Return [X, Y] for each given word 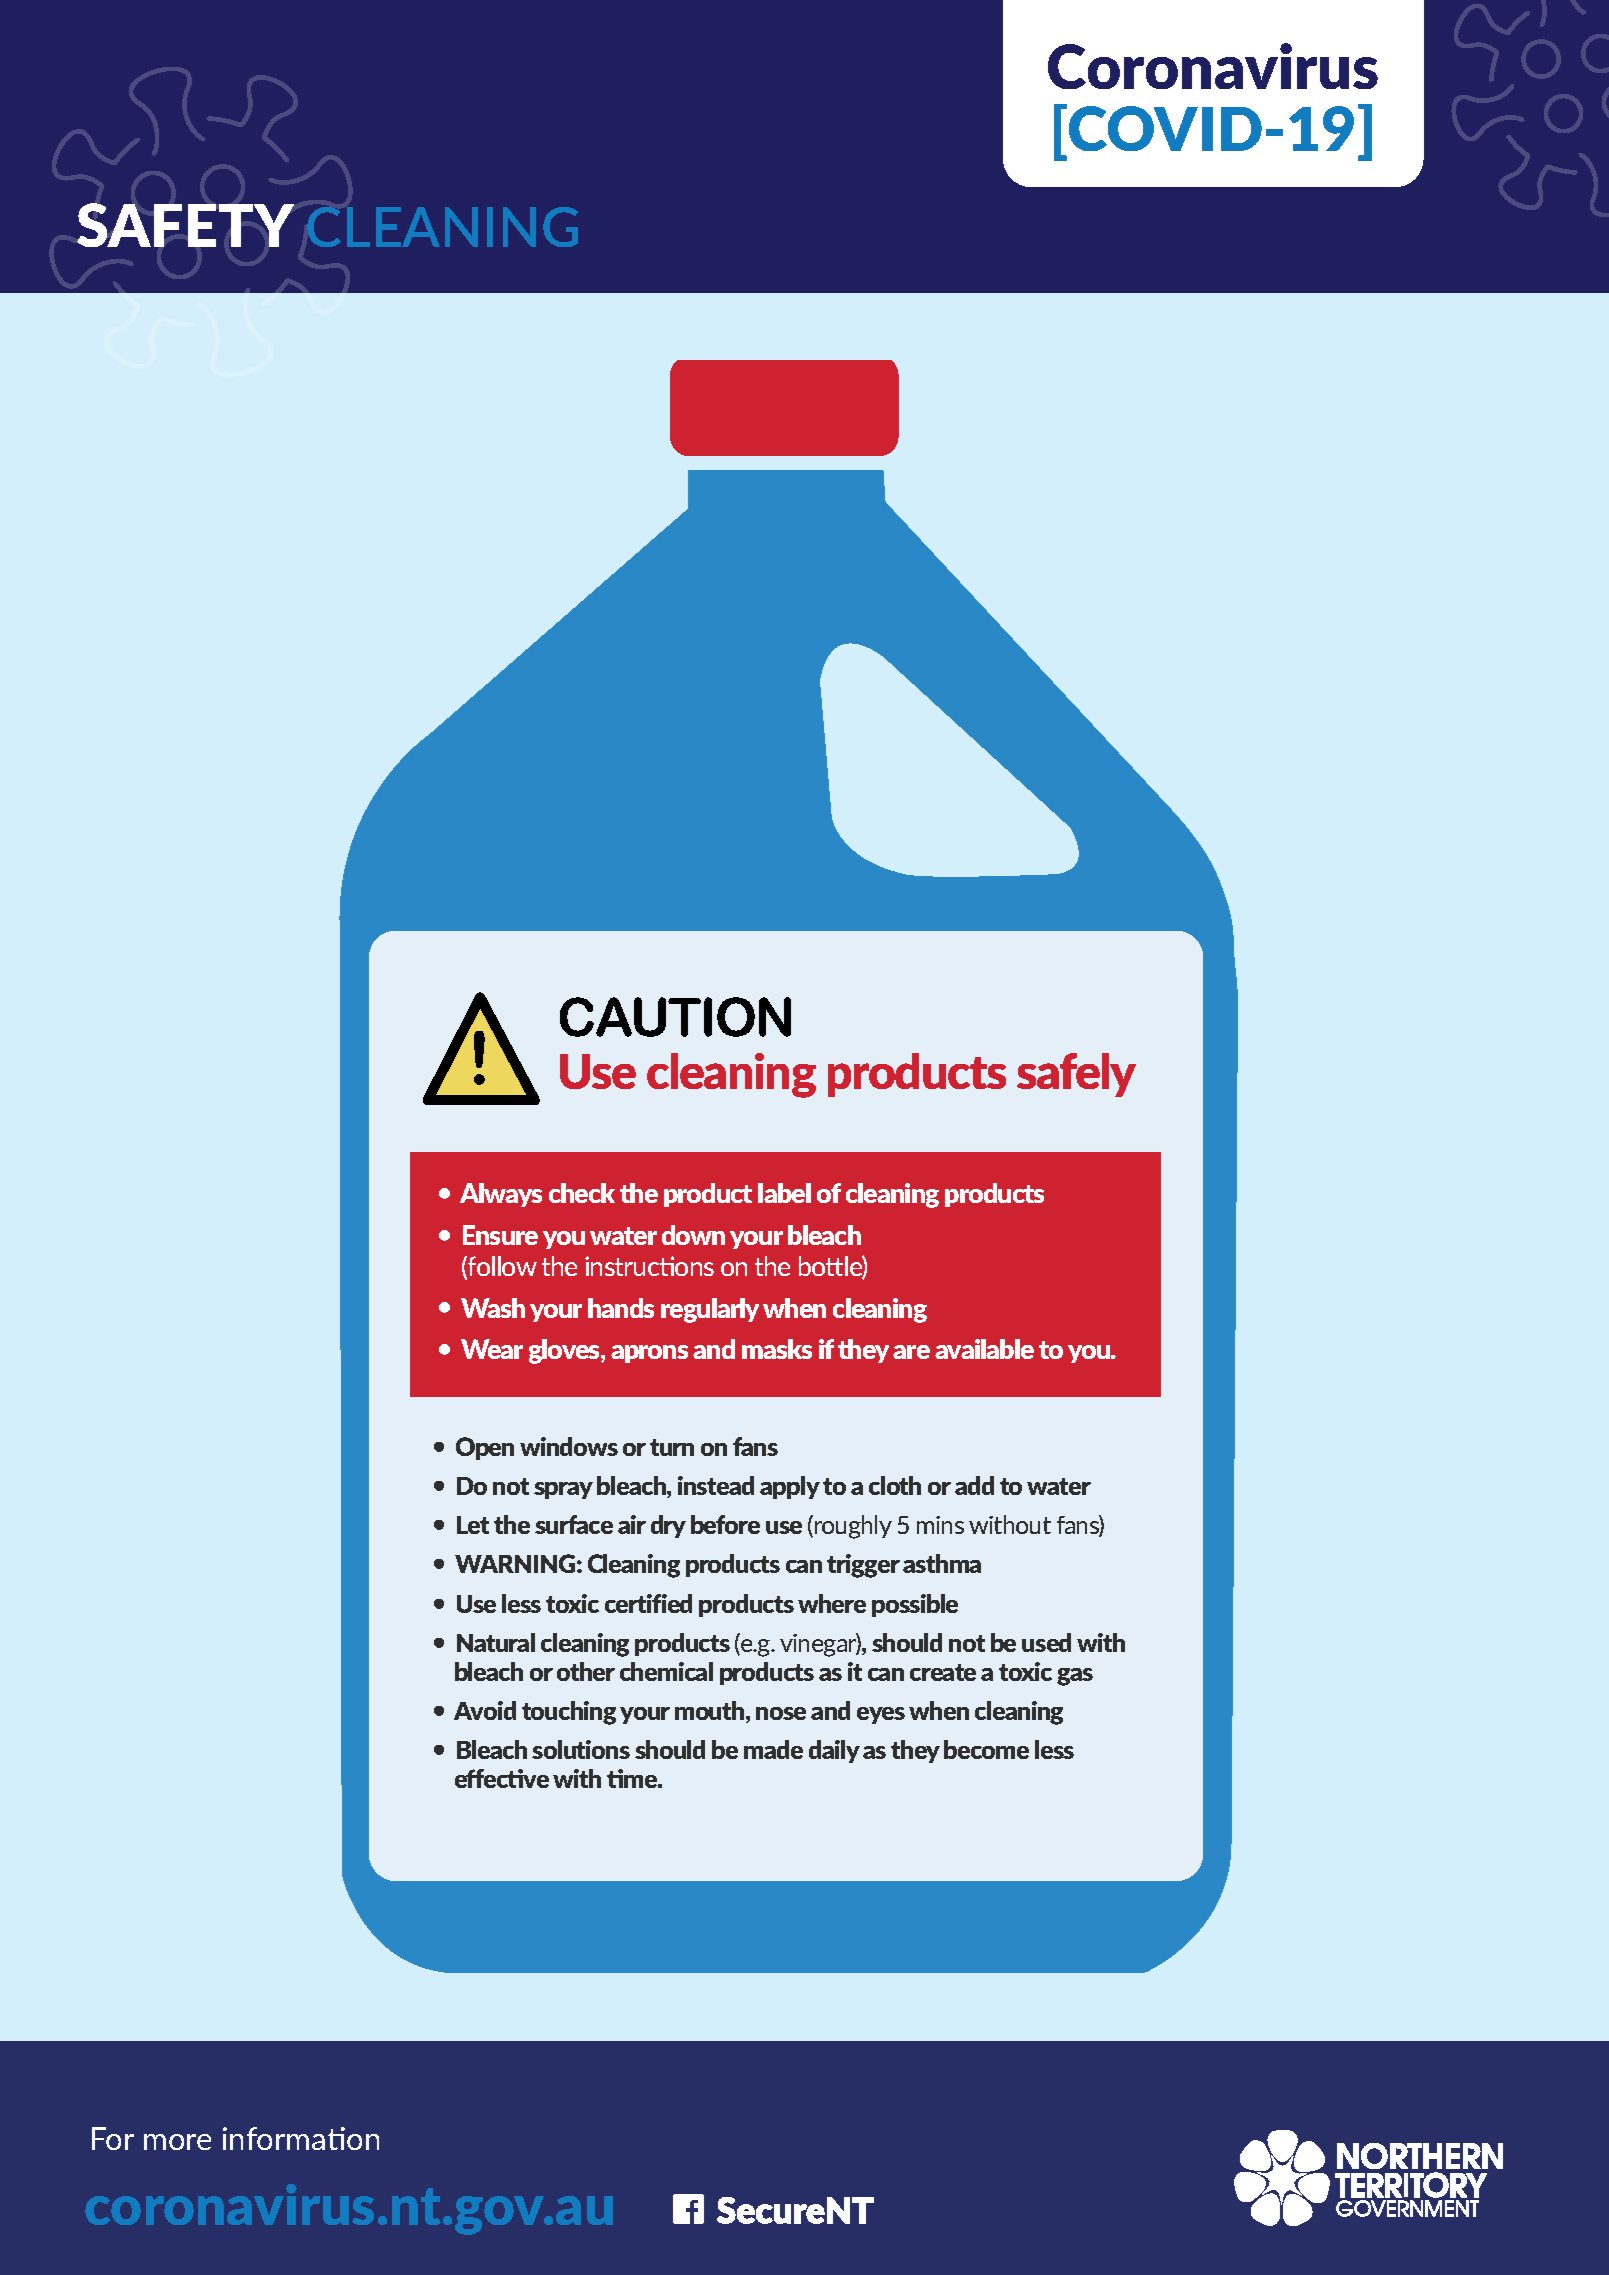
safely [1076, 1075]
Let [473, 1525]
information [301, 2138]
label [784, 1193]
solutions [581, 1749]
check [582, 1193]
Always [501, 1195]
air [632, 1524]
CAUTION [675, 1017]
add [974, 1485]
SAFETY [185, 225]
